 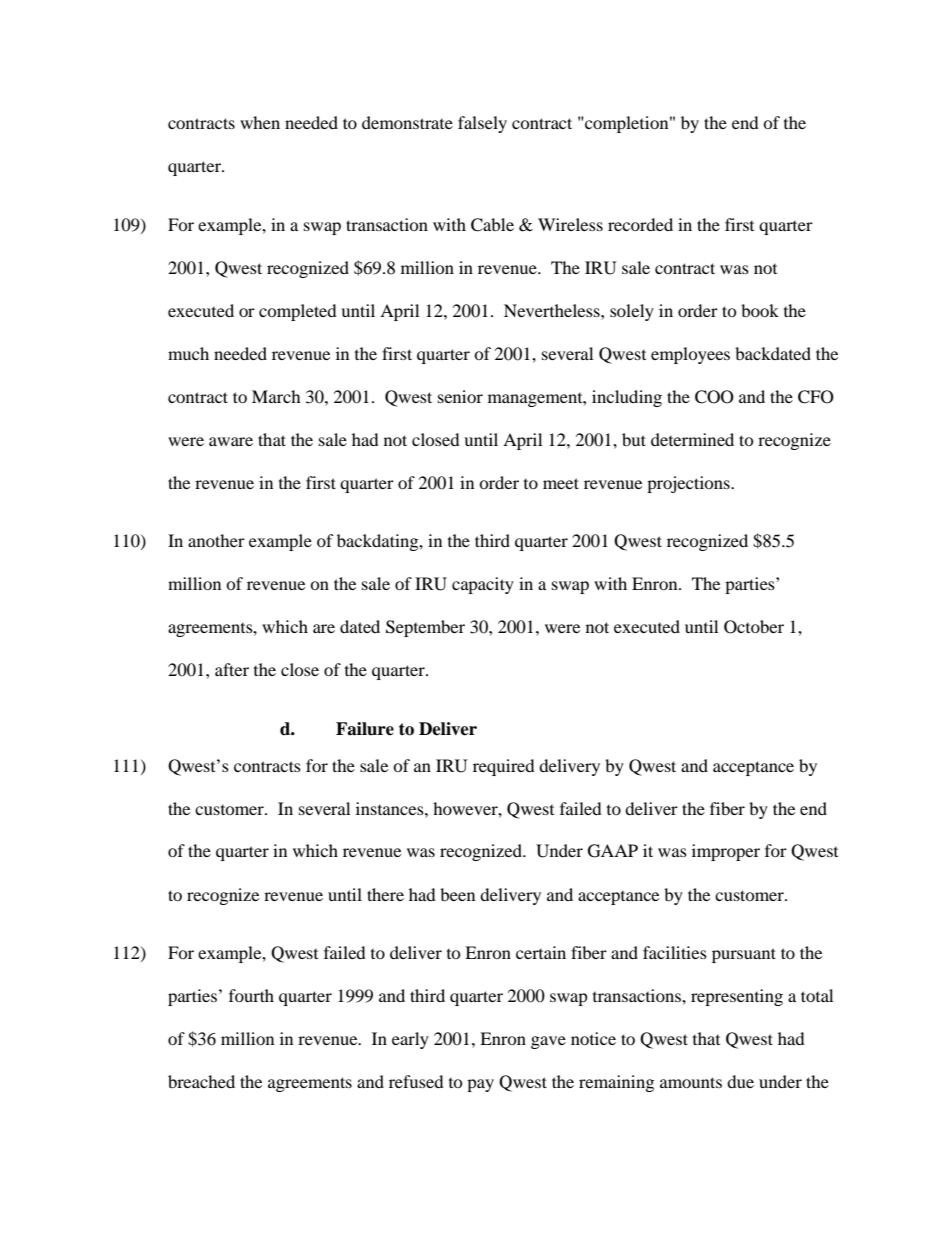 What do you see at coordinates (689, 484) in the image?
I see `projections` at bounding box center [689, 484].
